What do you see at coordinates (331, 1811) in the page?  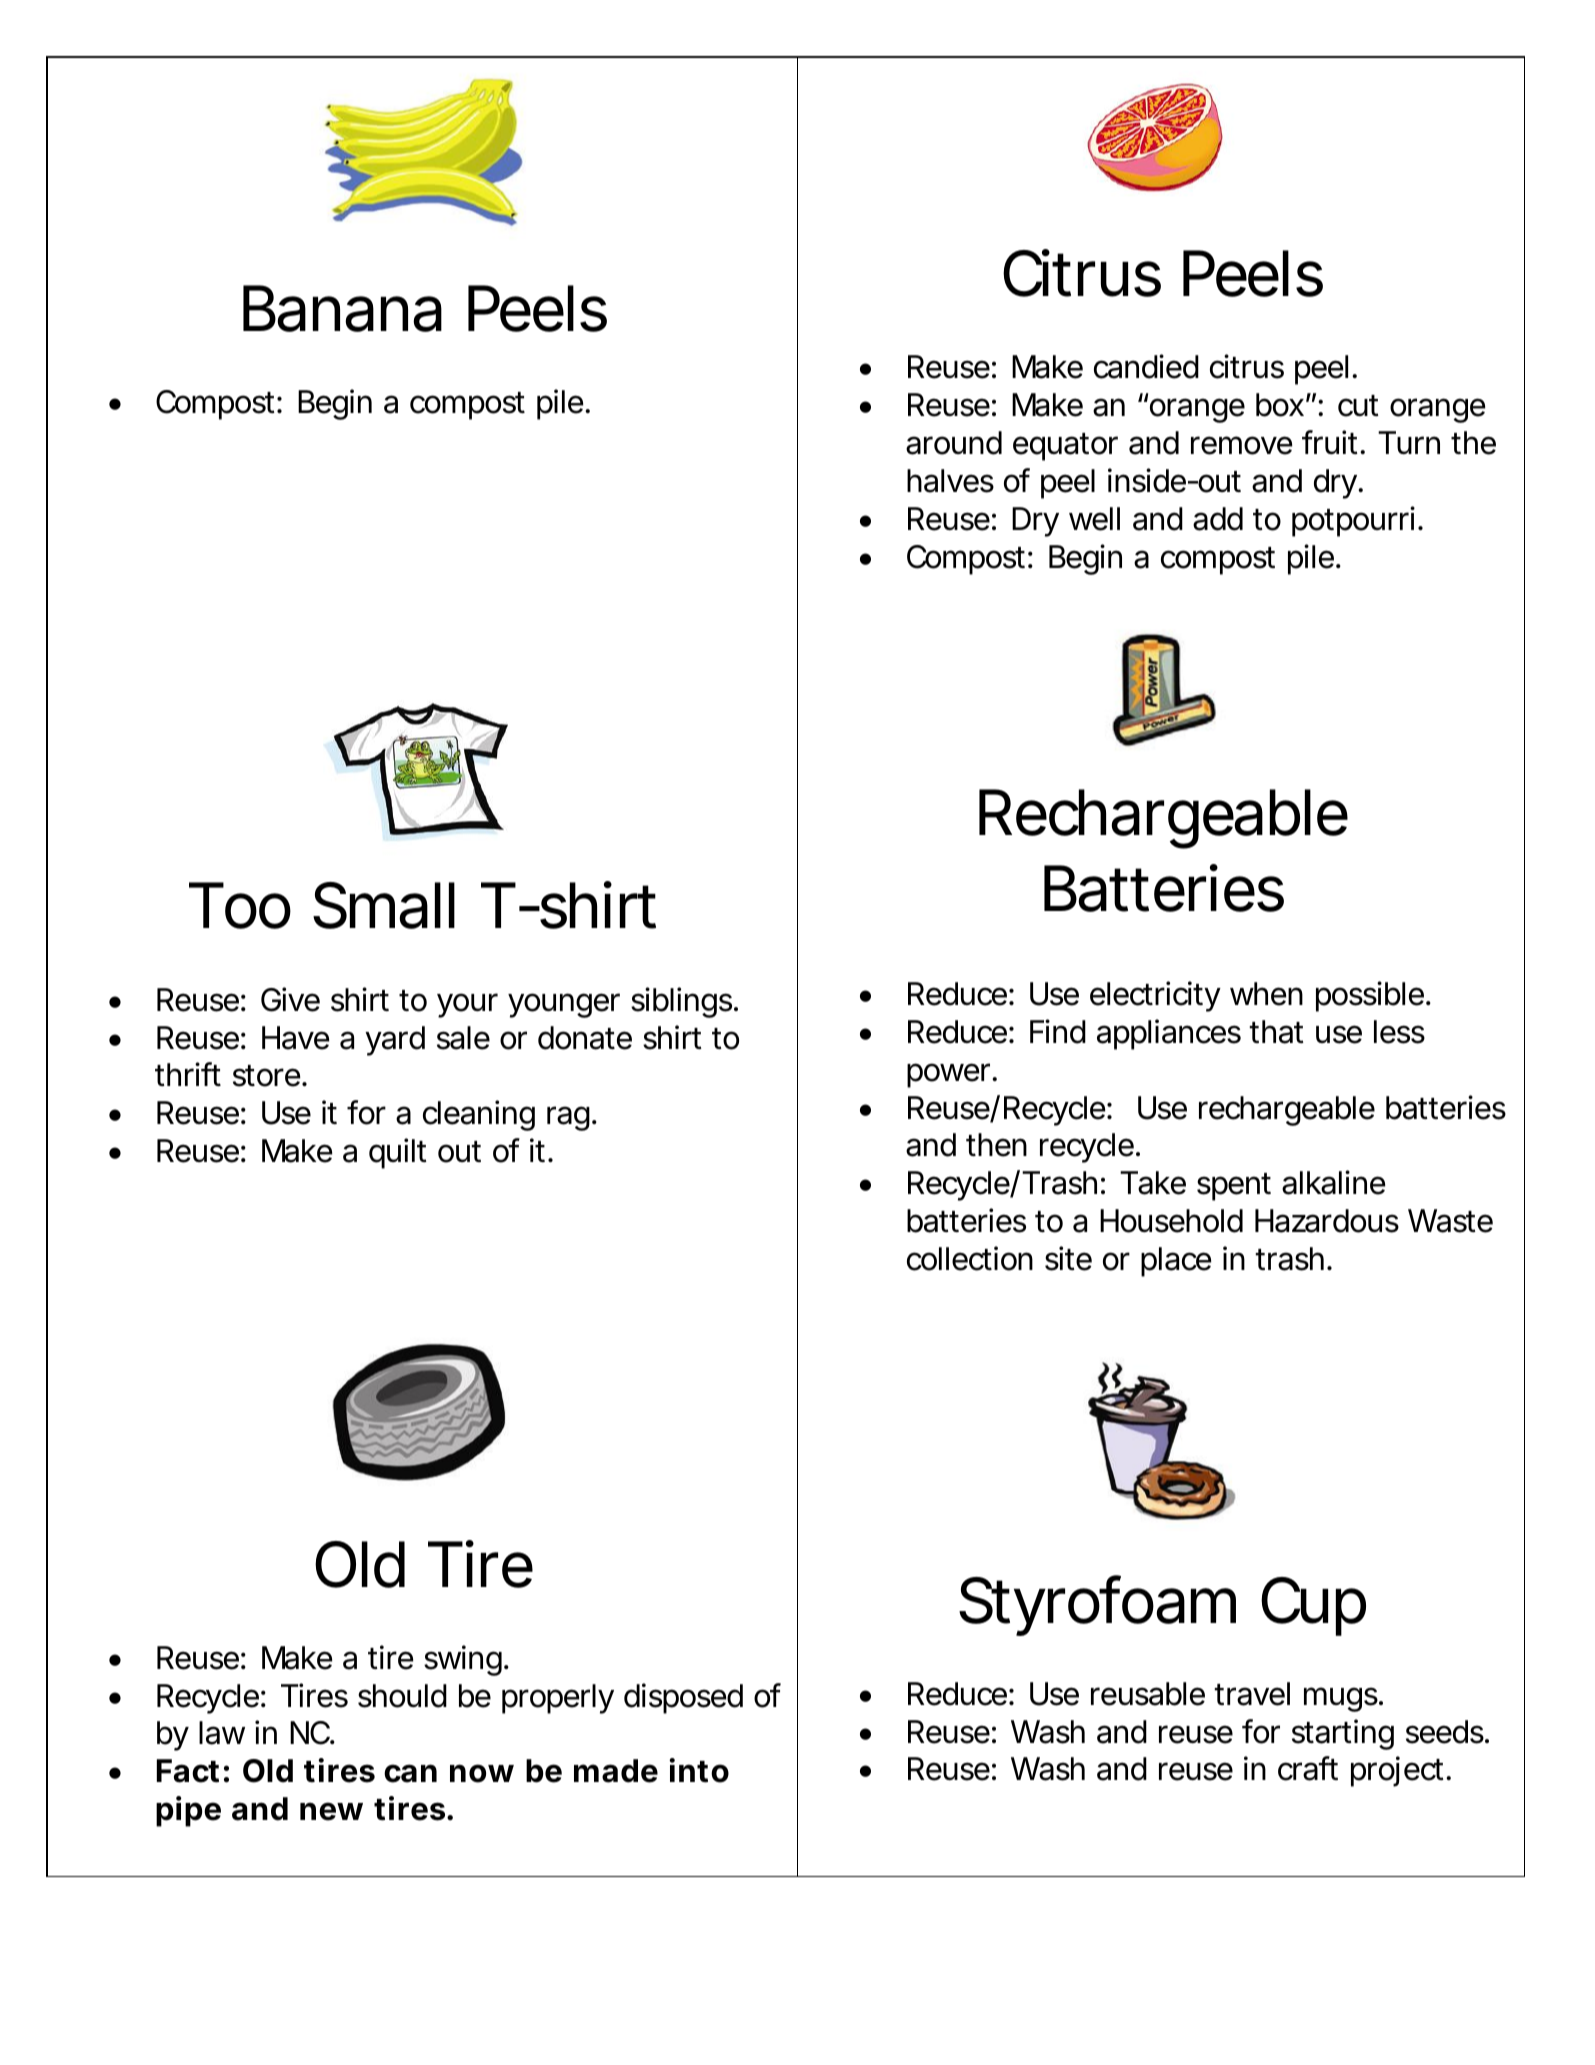 I see `new` at bounding box center [331, 1811].
